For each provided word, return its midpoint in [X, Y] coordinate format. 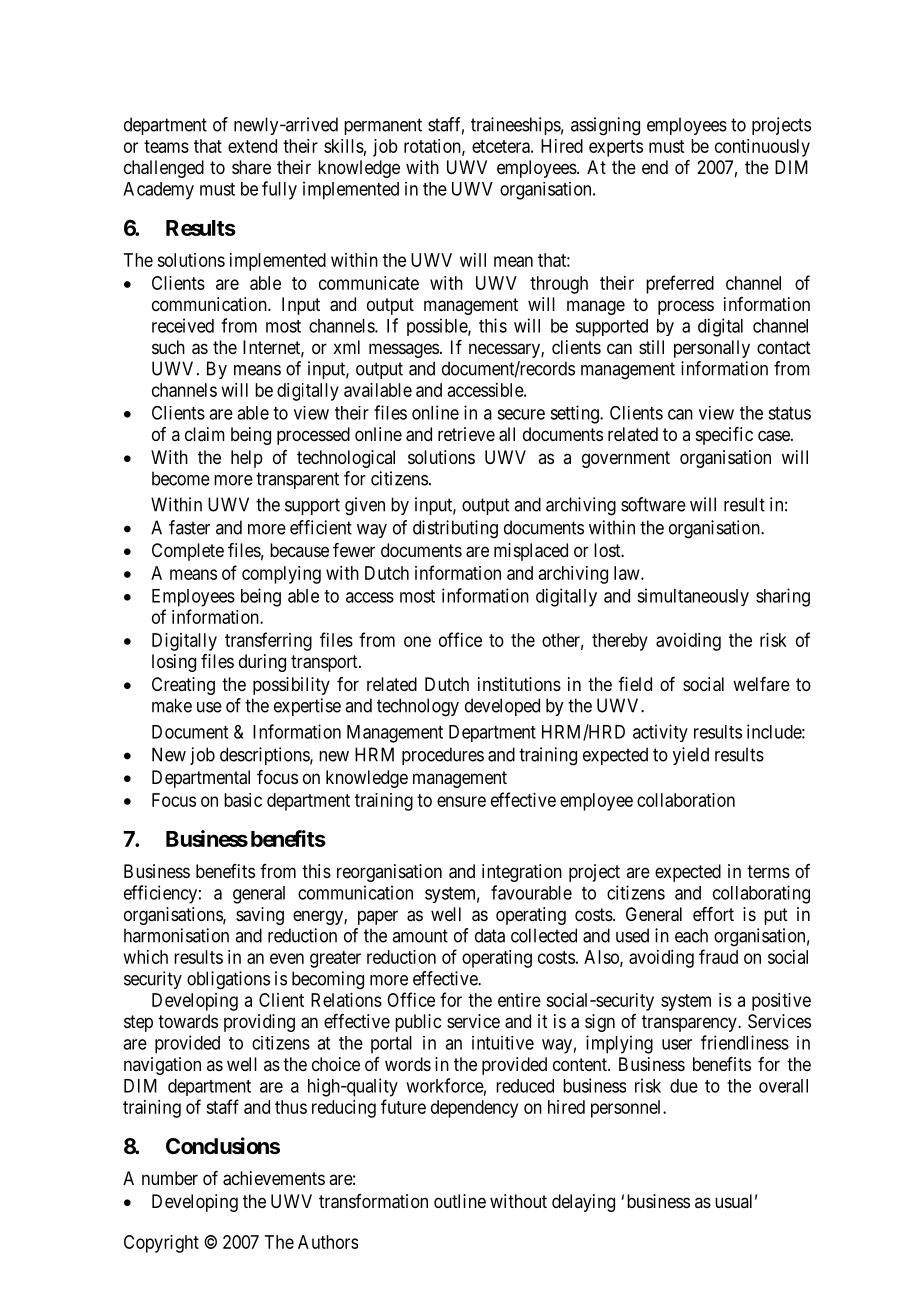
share [251, 167]
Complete [188, 552]
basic [243, 800]
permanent [383, 126]
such [168, 347]
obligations [228, 980]
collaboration [686, 800]
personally [712, 349]
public [418, 1023]
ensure [461, 801]
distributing [455, 529]
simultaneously [693, 597]
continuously [762, 148]
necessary [505, 350]
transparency [690, 1023]
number [170, 1178]
